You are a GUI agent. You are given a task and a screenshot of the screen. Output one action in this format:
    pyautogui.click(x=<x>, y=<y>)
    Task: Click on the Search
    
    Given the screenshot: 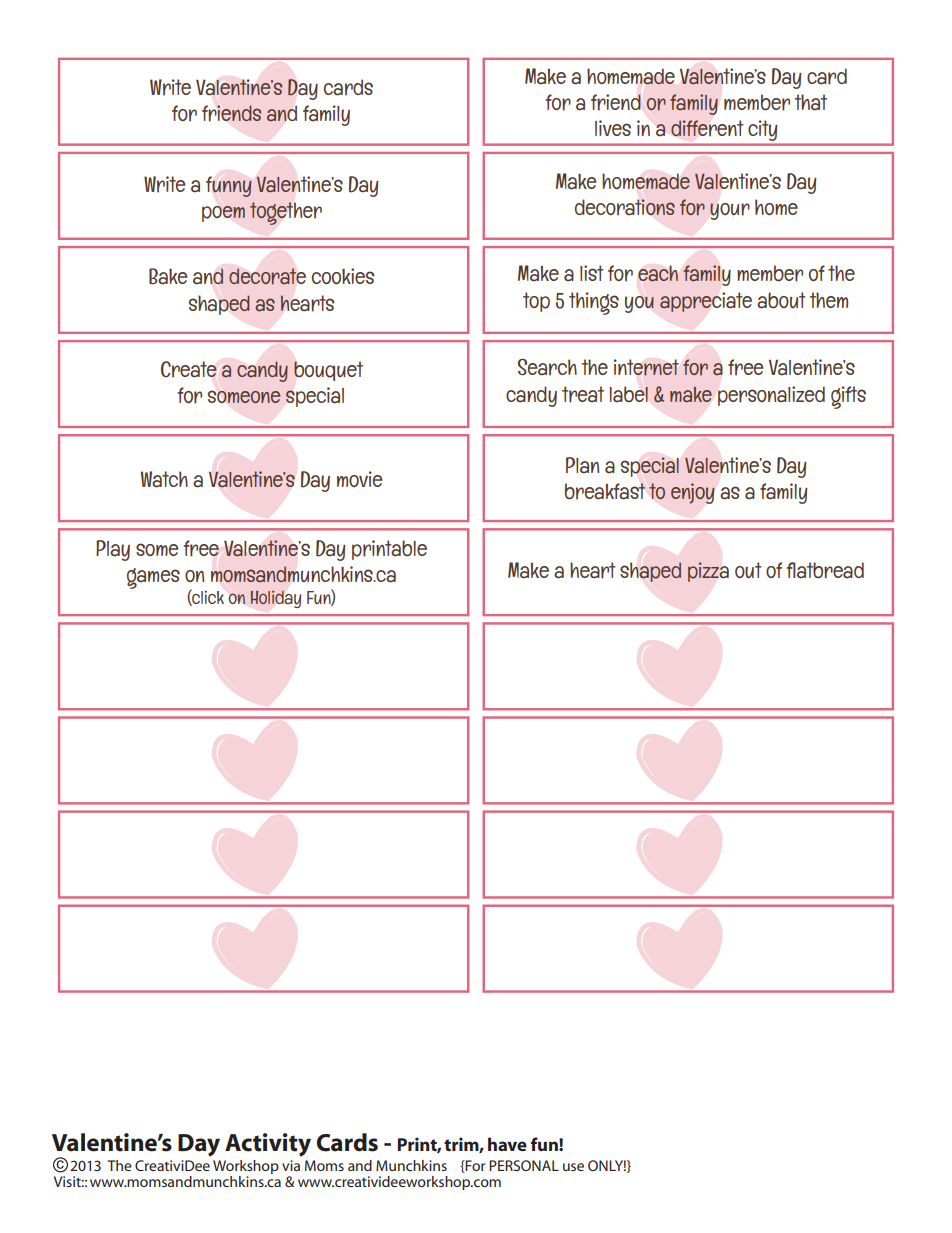 What is the action you would take?
    pyautogui.click(x=547, y=367)
